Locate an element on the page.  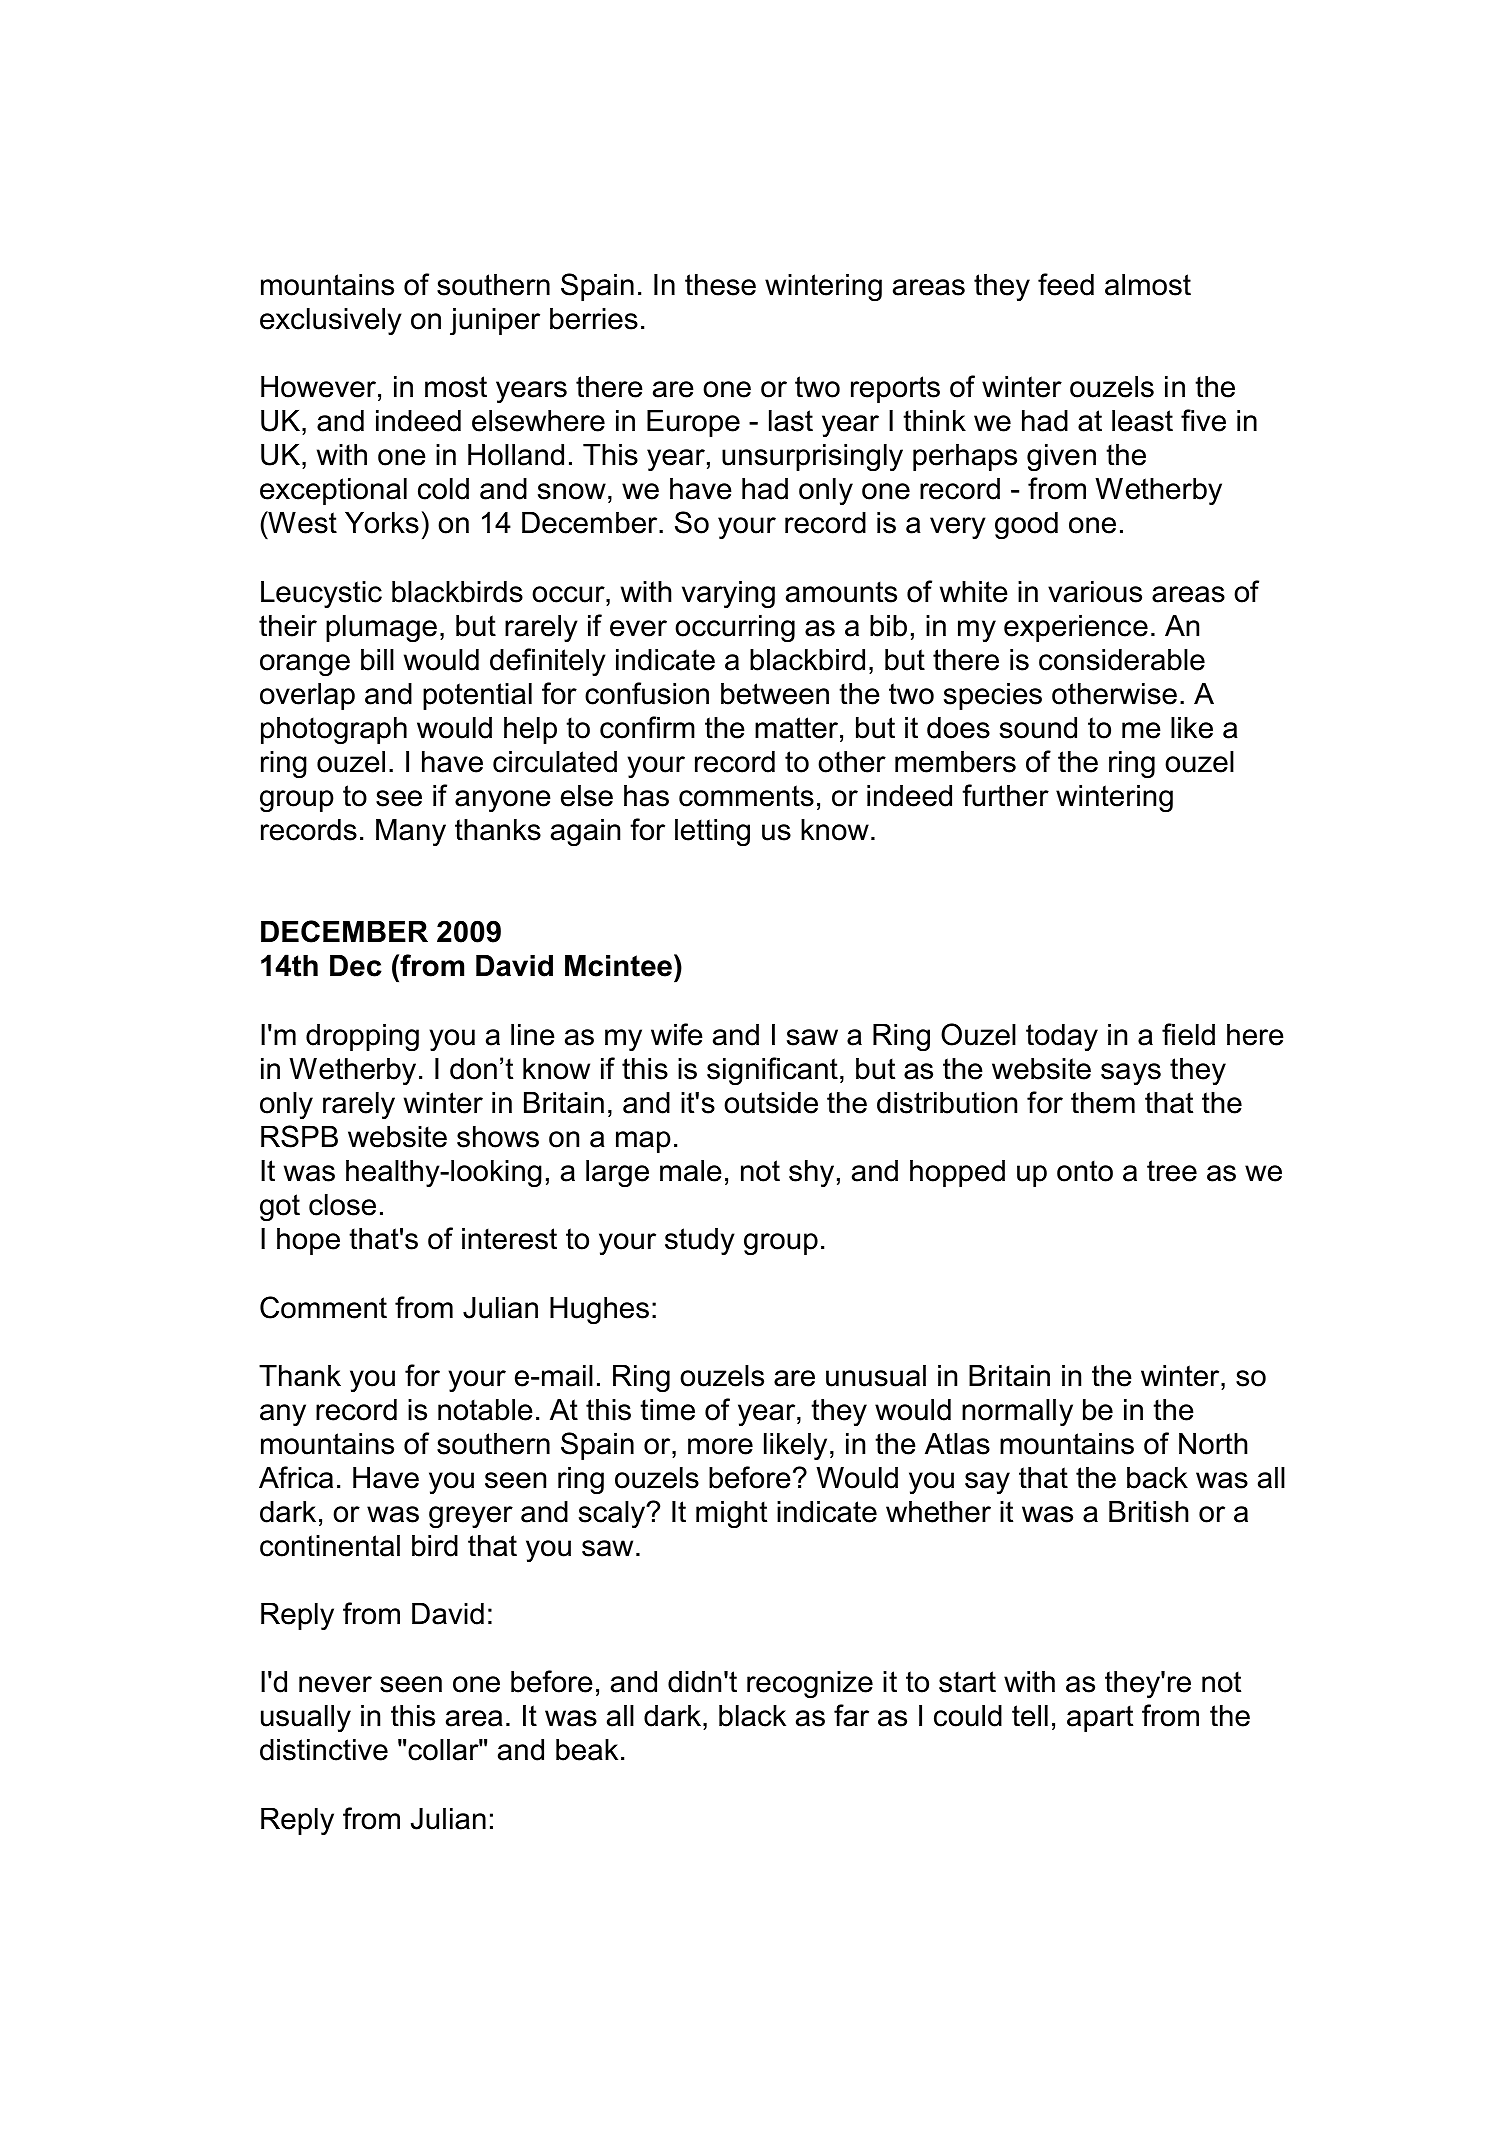
notable is located at coordinates (485, 1410).
